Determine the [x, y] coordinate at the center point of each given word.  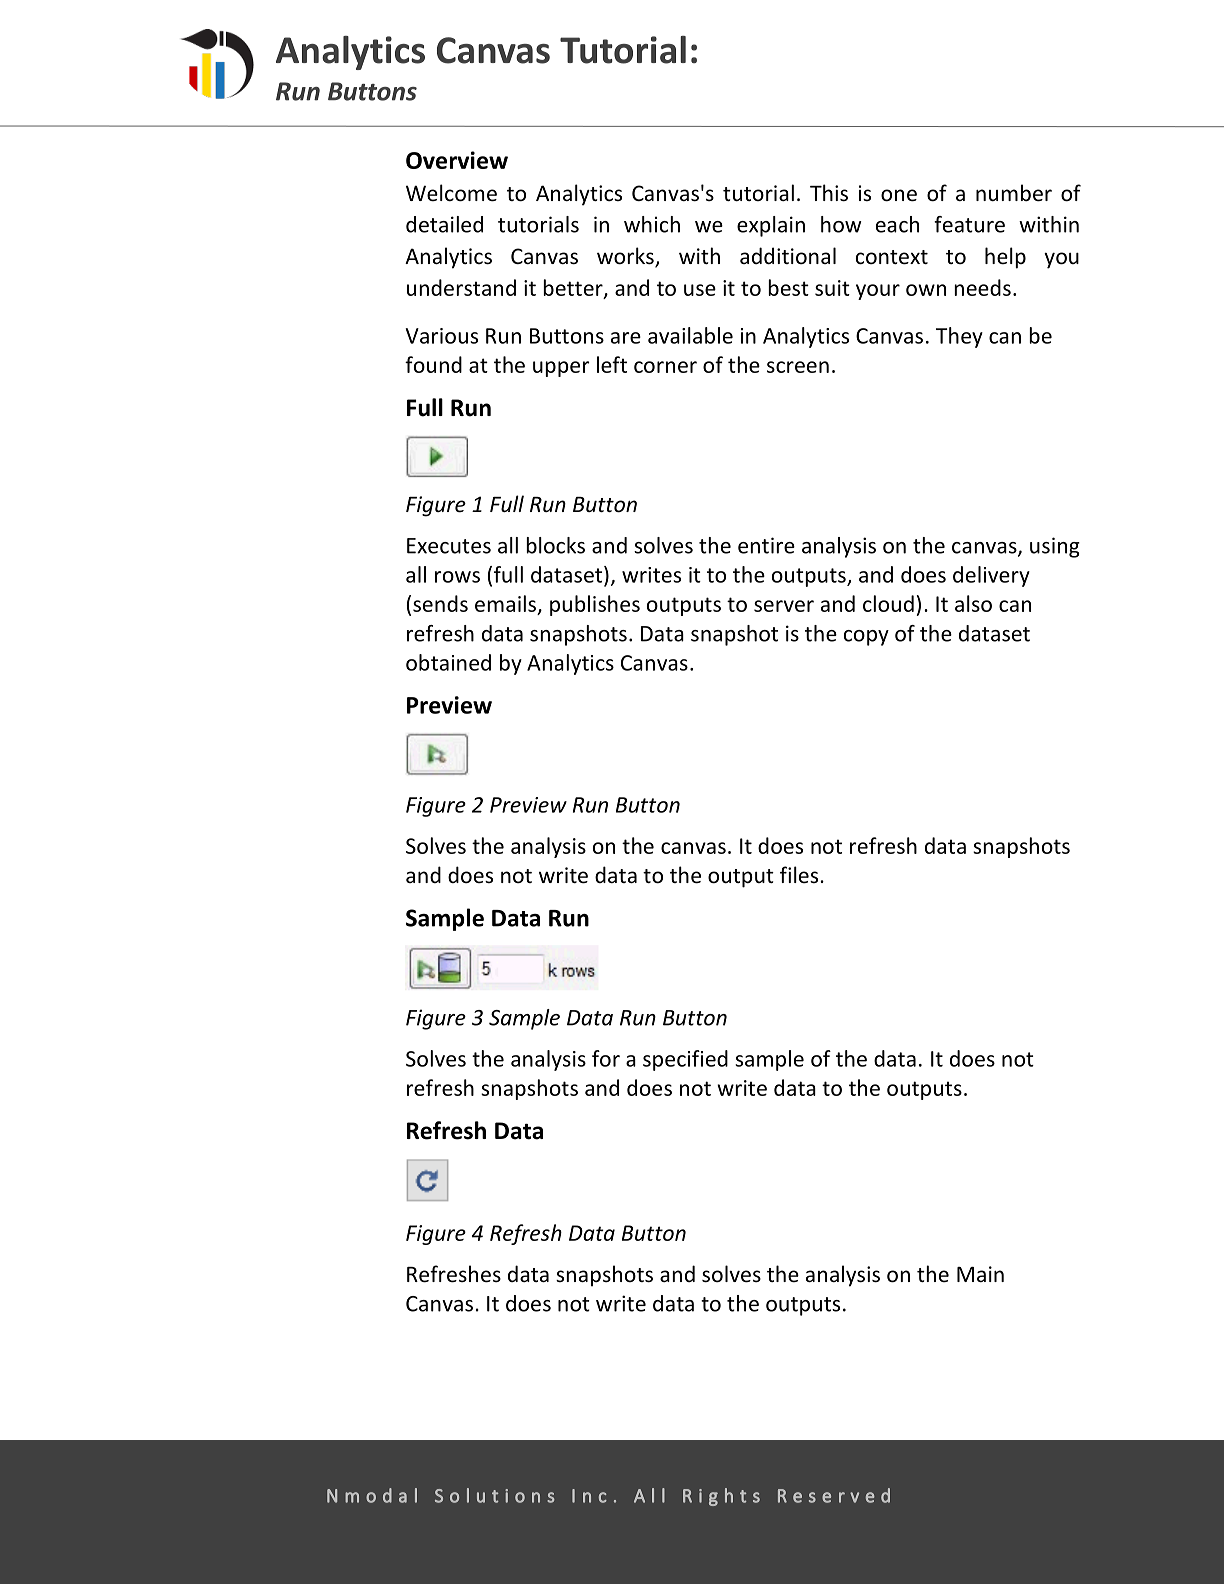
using [1055, 547]
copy [866, 638]
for [606, 1058]
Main [980, 1274]
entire [766, 545]
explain [771, 226]
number [1014, 193]
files [800, 874]
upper [561, 369]
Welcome [451, 193]
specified [685, 1060]
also [973, 603]
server [784, 606]
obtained [448, 662]
